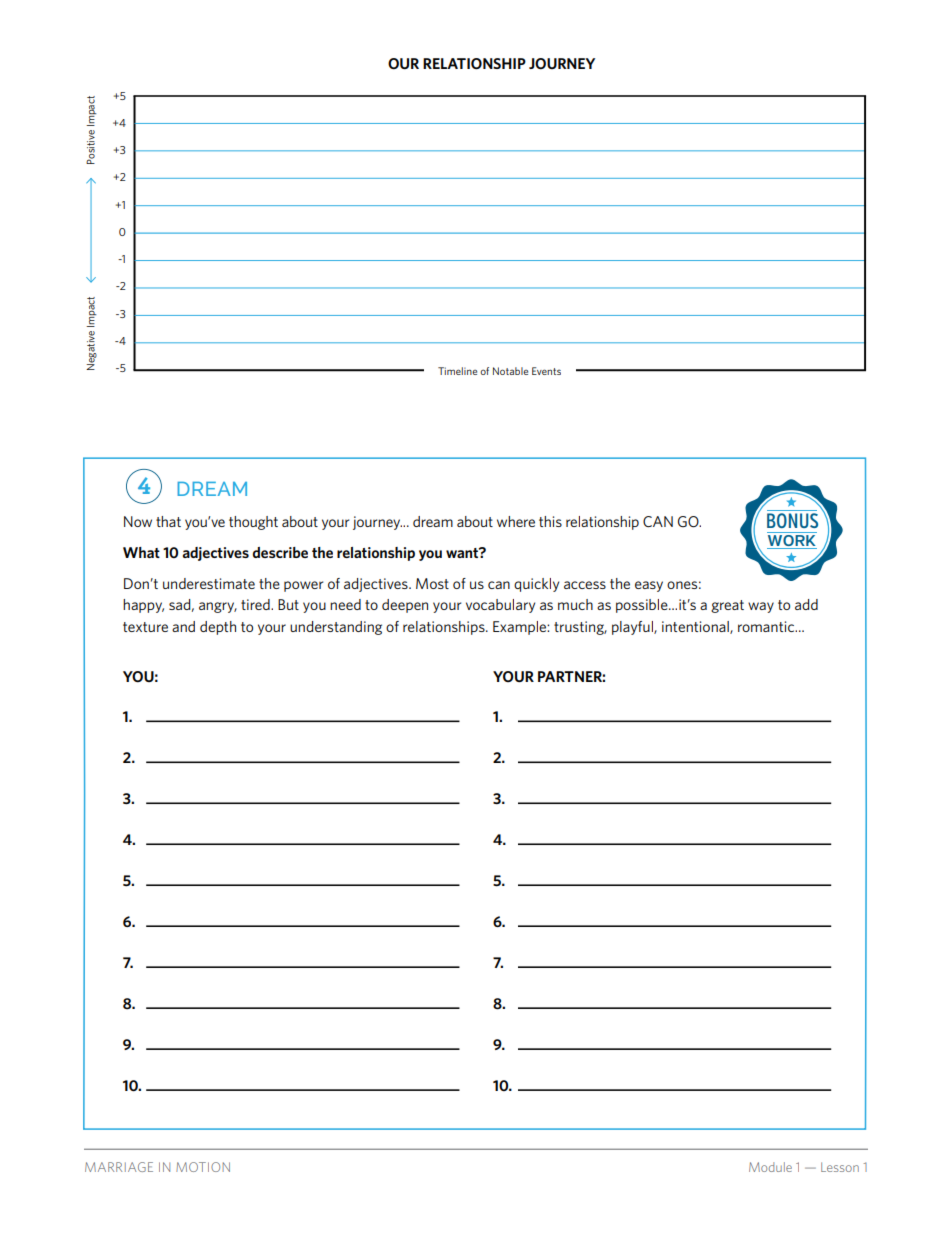 The height and width of the screenshot is (1233, 952). What do you see at coordinates (546, 371) in the screenshot?
I see `Events` at bounding box center [546, 371].
